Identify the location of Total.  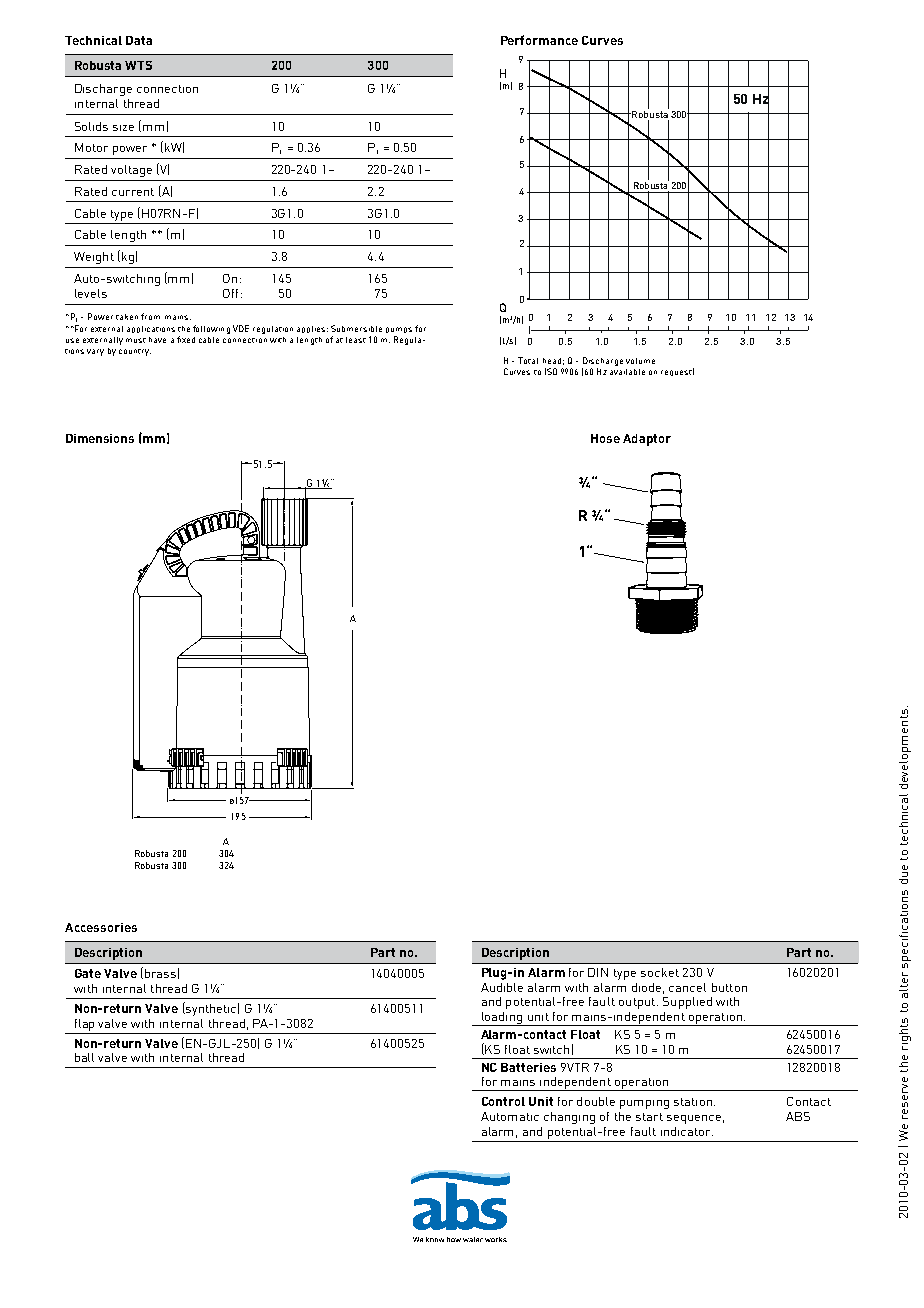
(528, 360).
